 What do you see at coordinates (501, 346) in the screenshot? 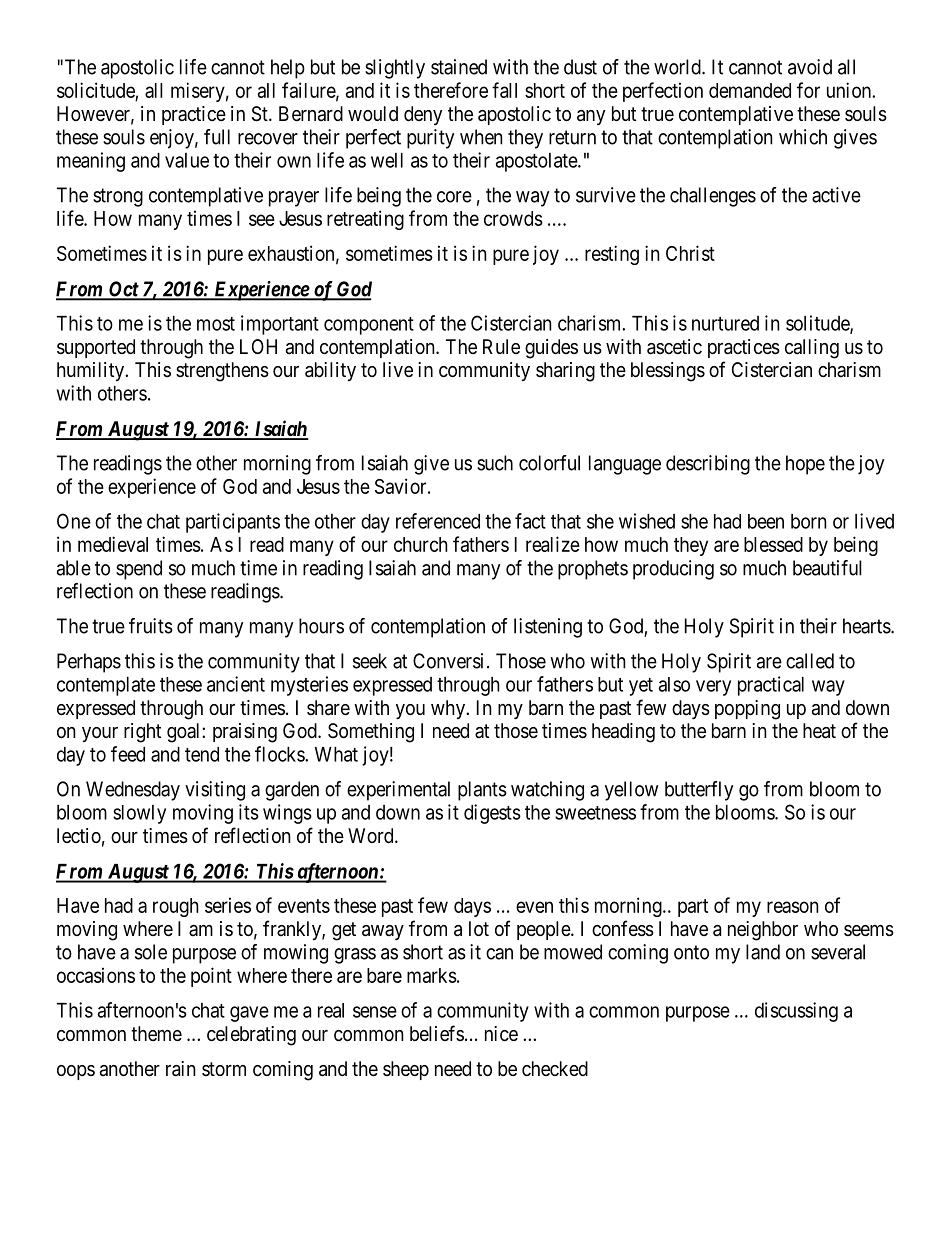
I see `Rule` at bounding box center [501, 346].
